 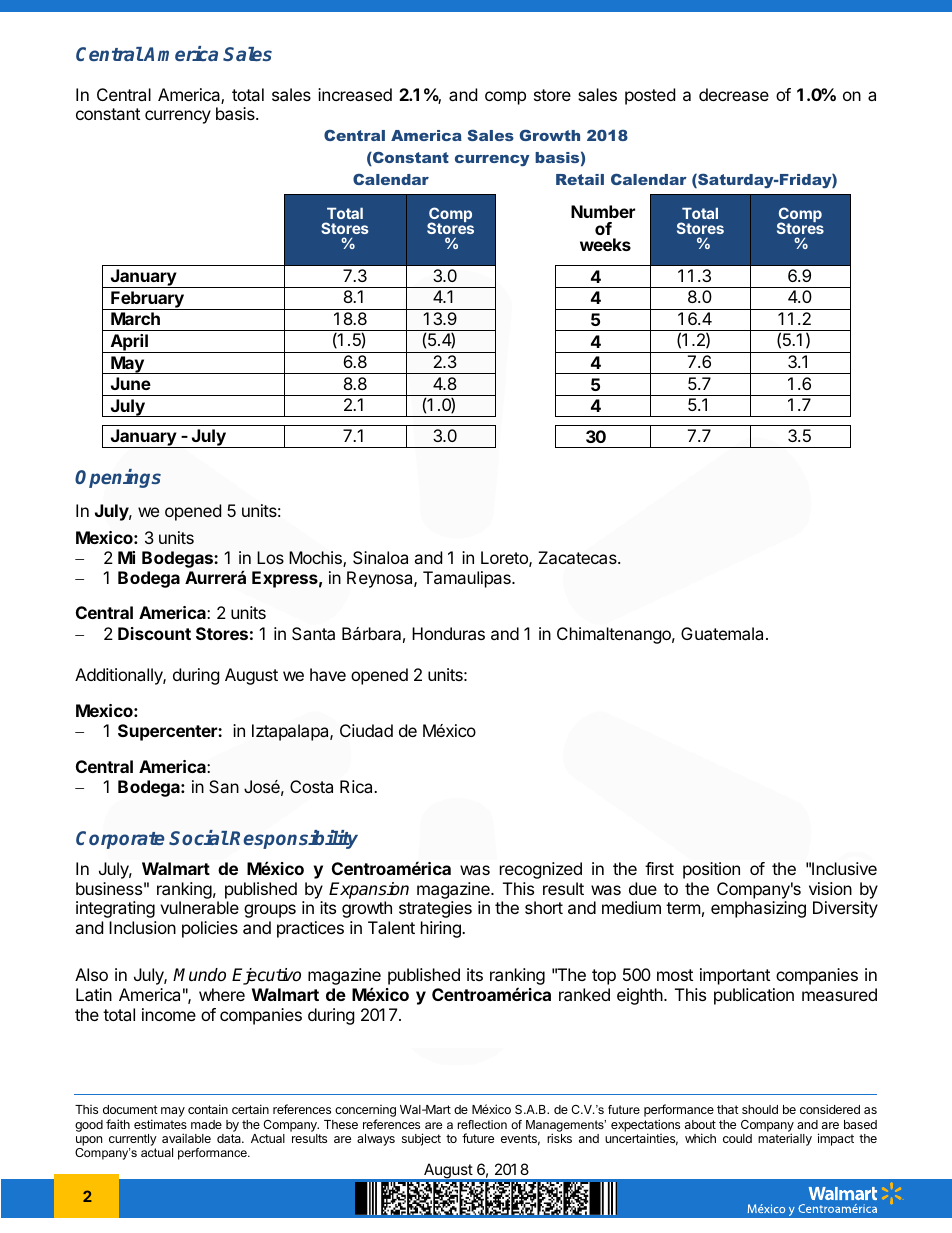 I want to click on increased, so click(x=355, y=94).
